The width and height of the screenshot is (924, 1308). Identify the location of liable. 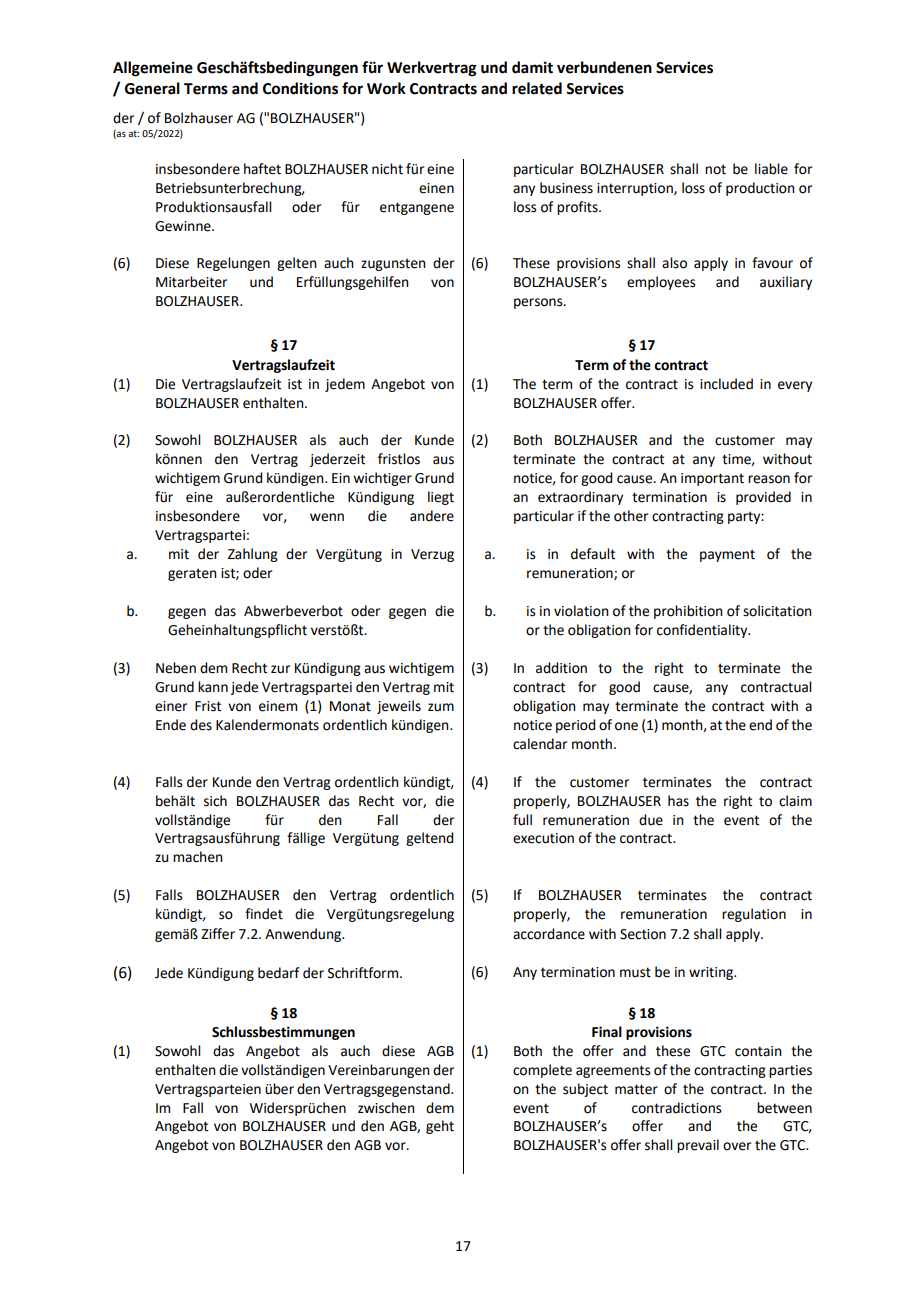
(771, 169).
